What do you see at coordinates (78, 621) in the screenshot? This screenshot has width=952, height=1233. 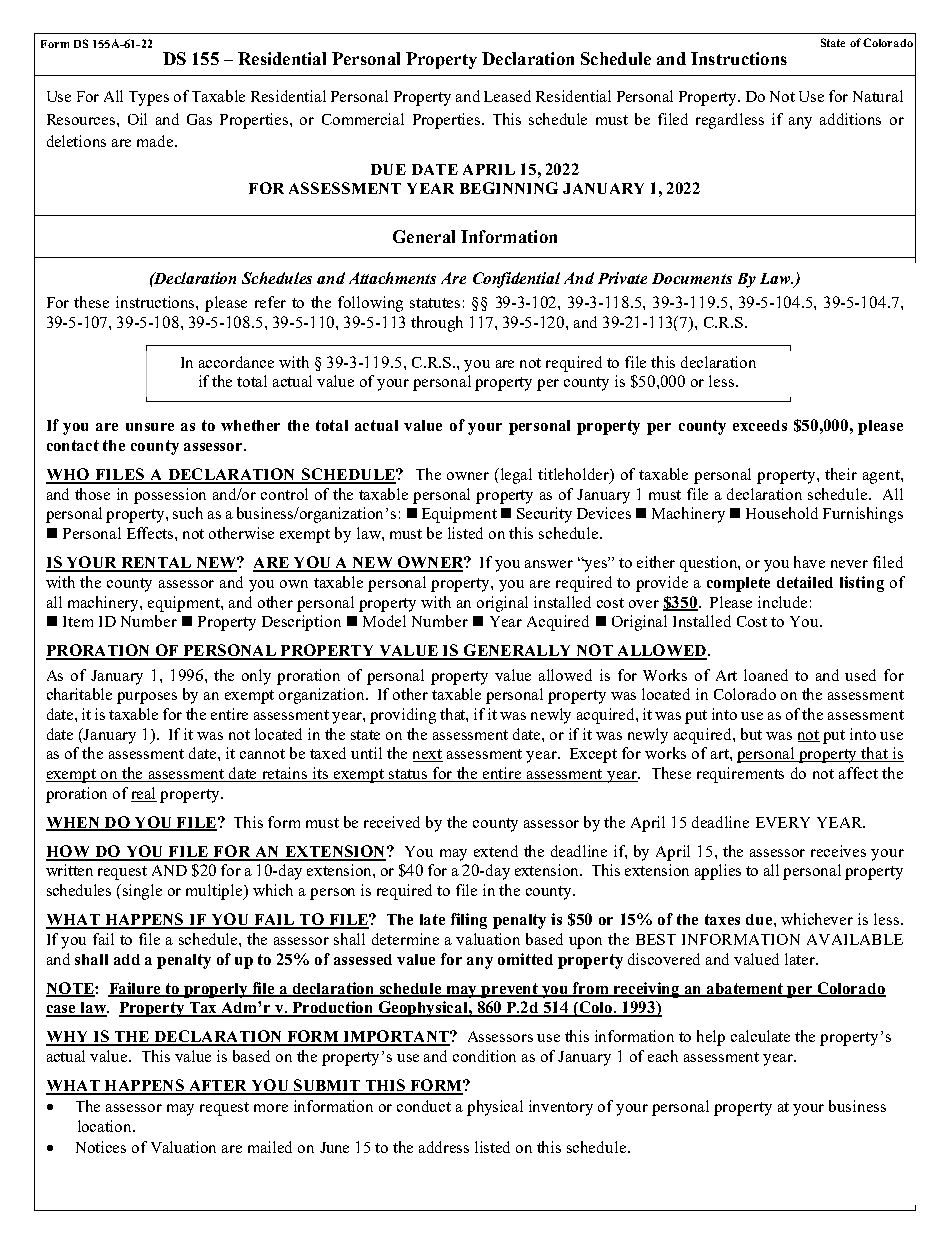 I see `Item` at bounding box center [78, 621].
